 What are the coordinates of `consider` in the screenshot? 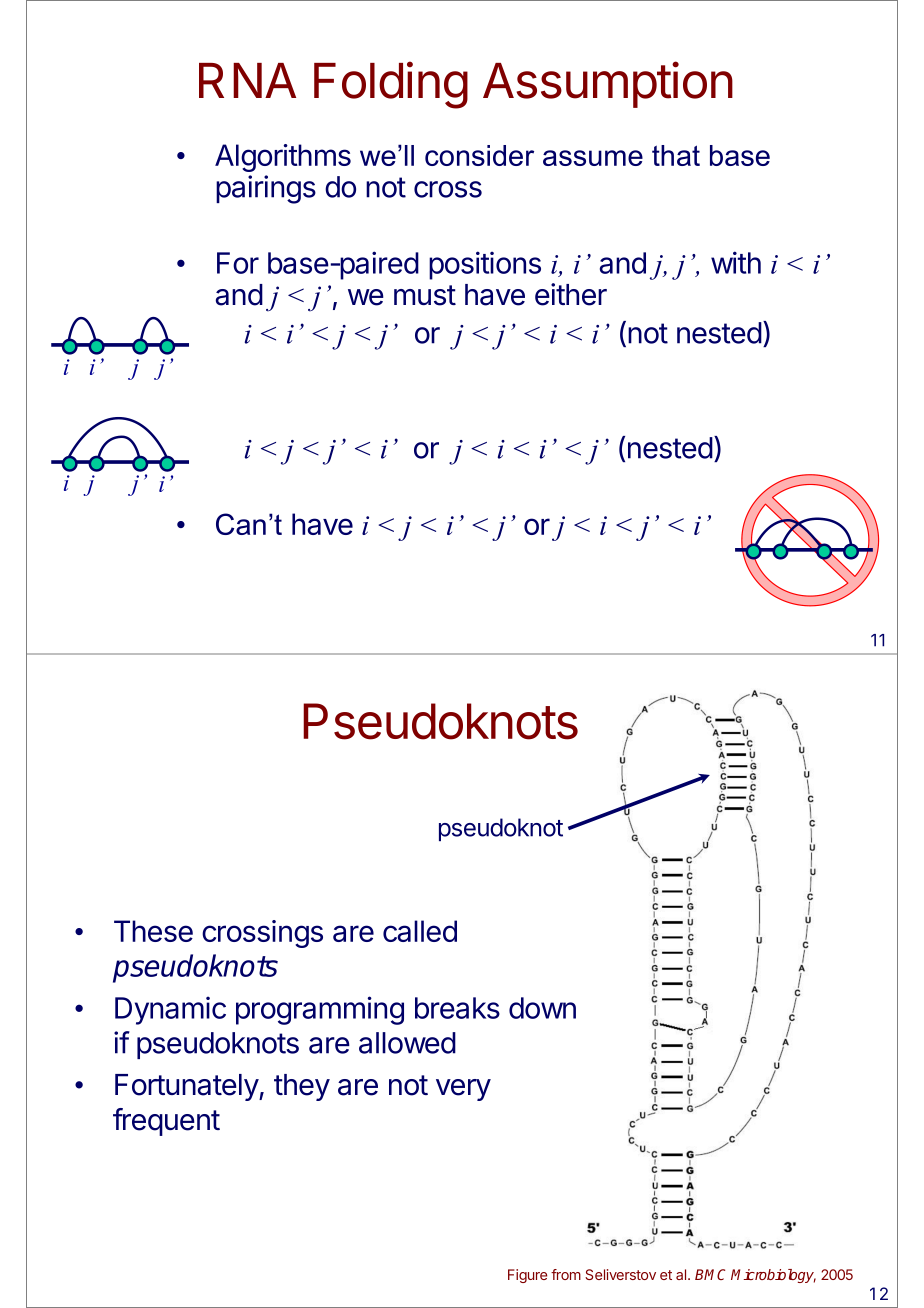 It's located at (479, 155).
